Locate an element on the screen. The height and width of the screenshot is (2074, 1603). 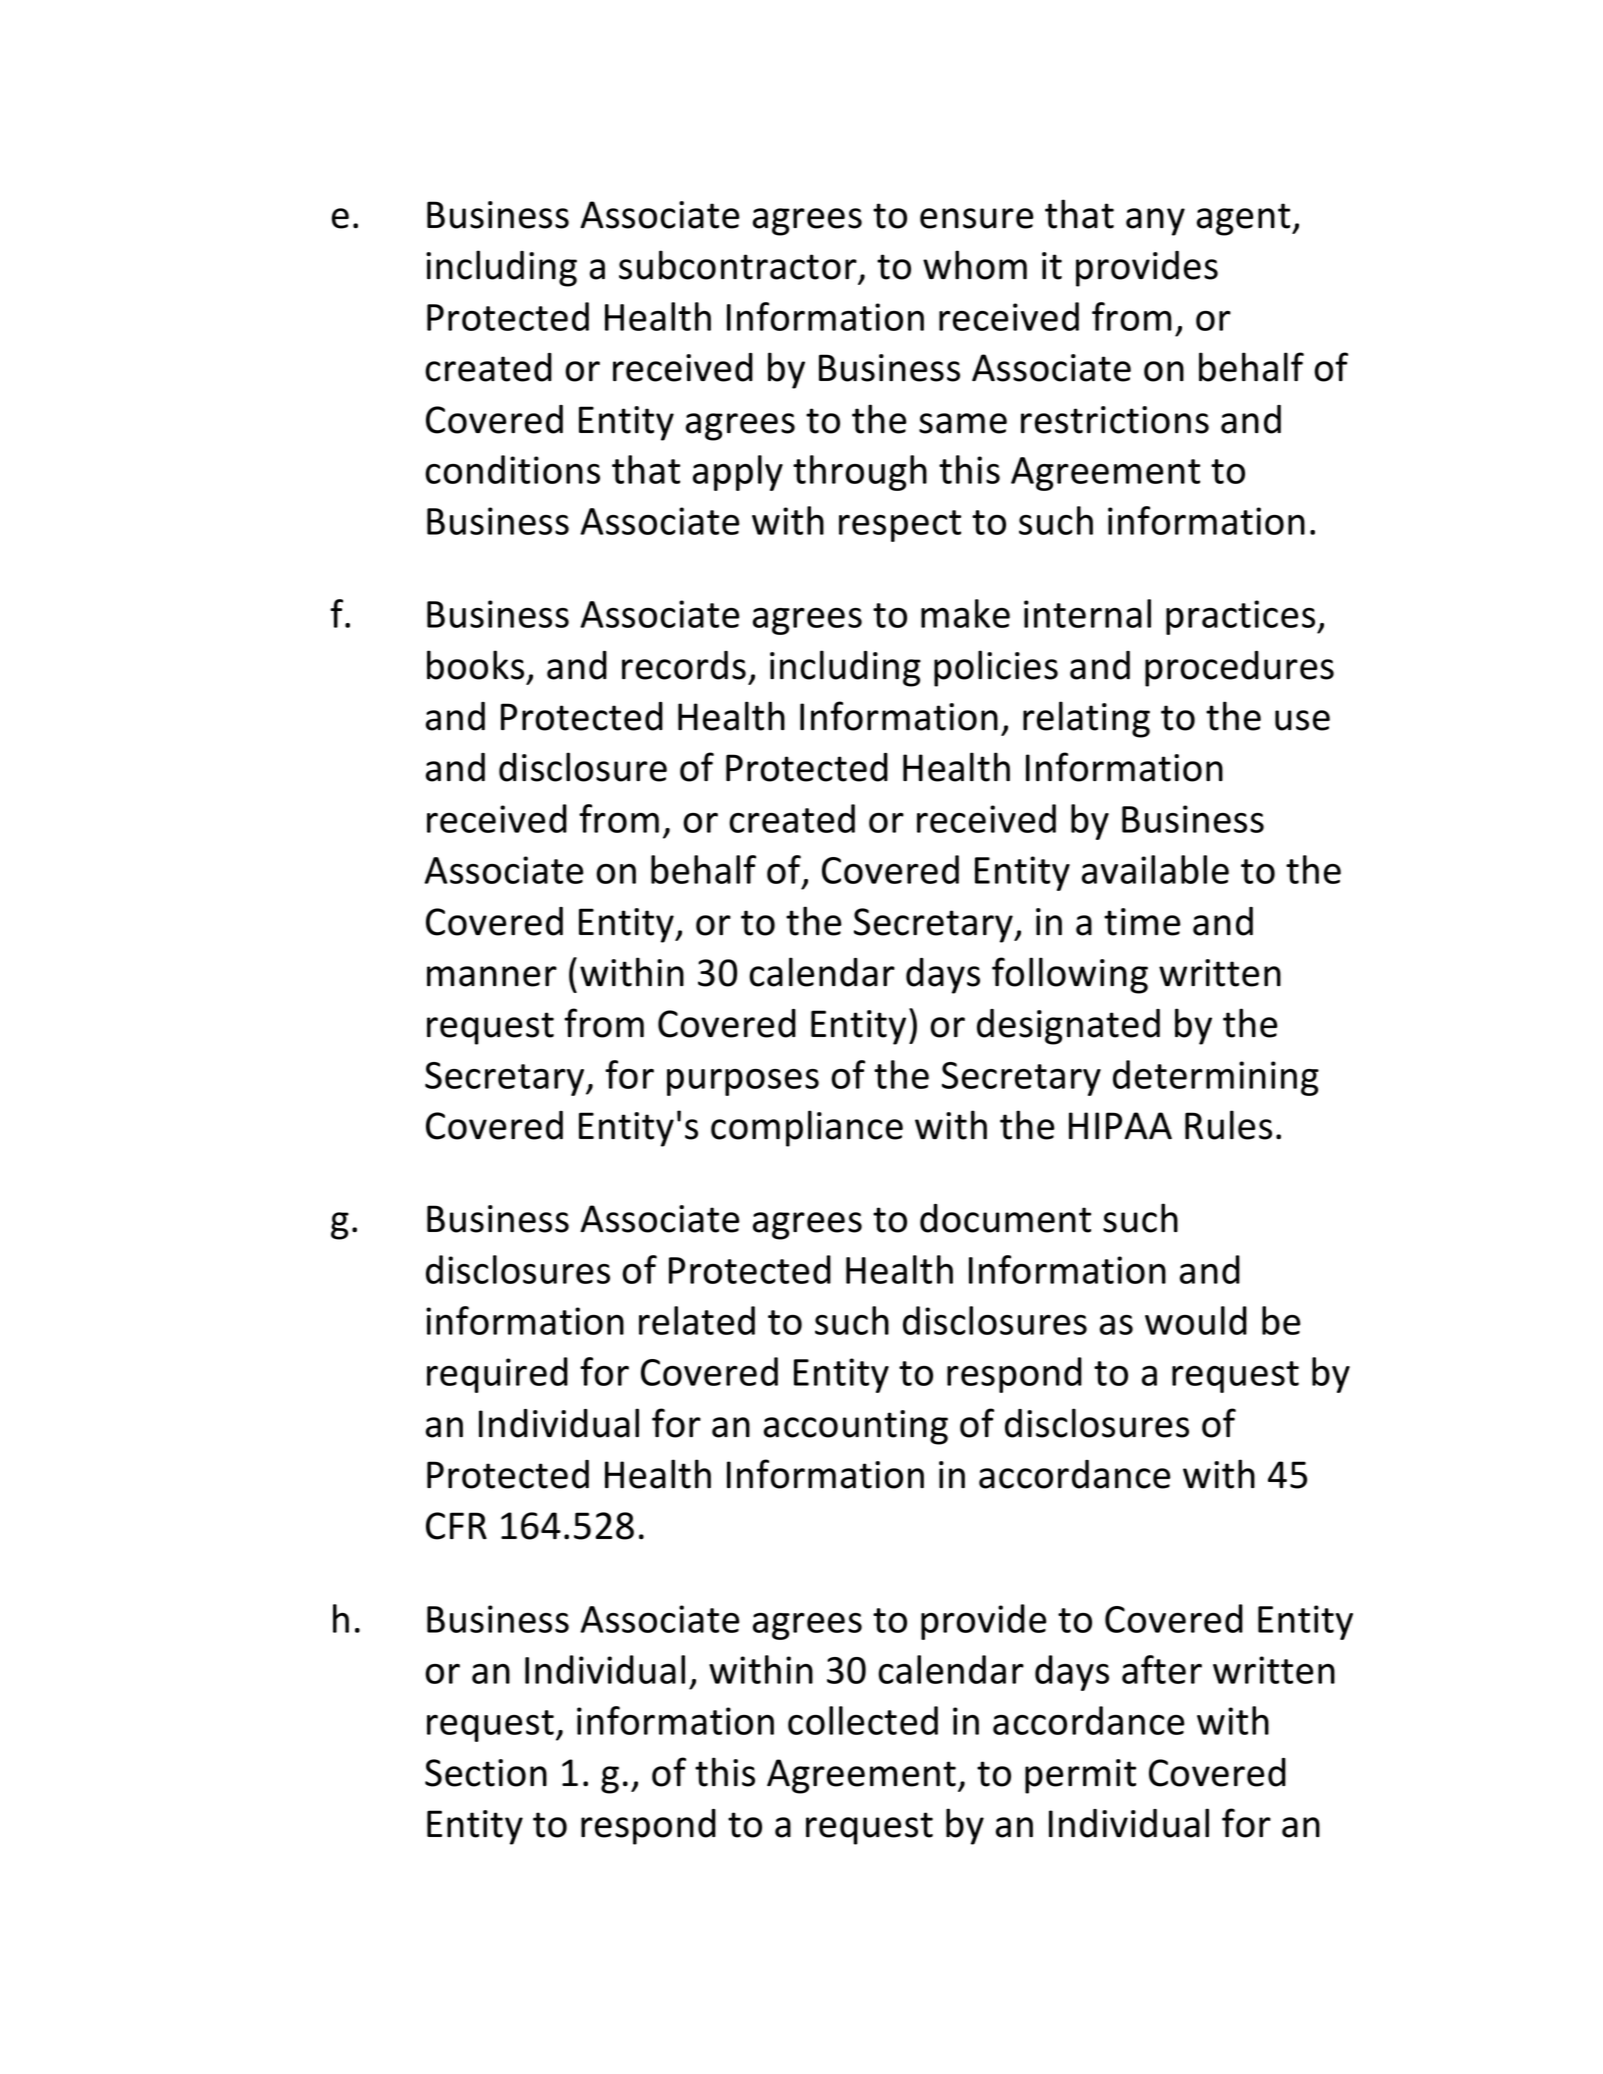
manner is located at coordinates (492, 976).
